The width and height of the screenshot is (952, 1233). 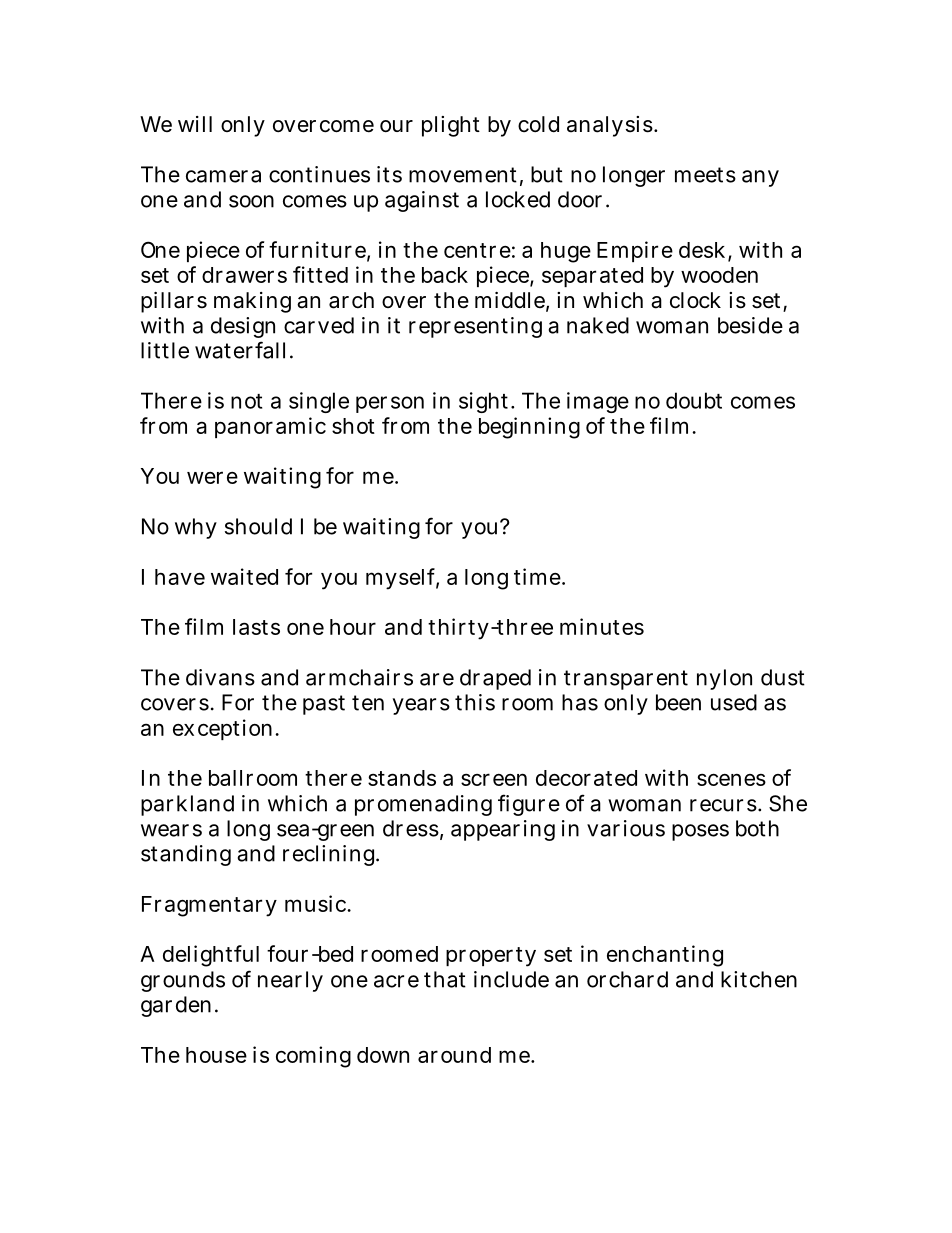 I want to click on door, so click(x=580, y=199).
